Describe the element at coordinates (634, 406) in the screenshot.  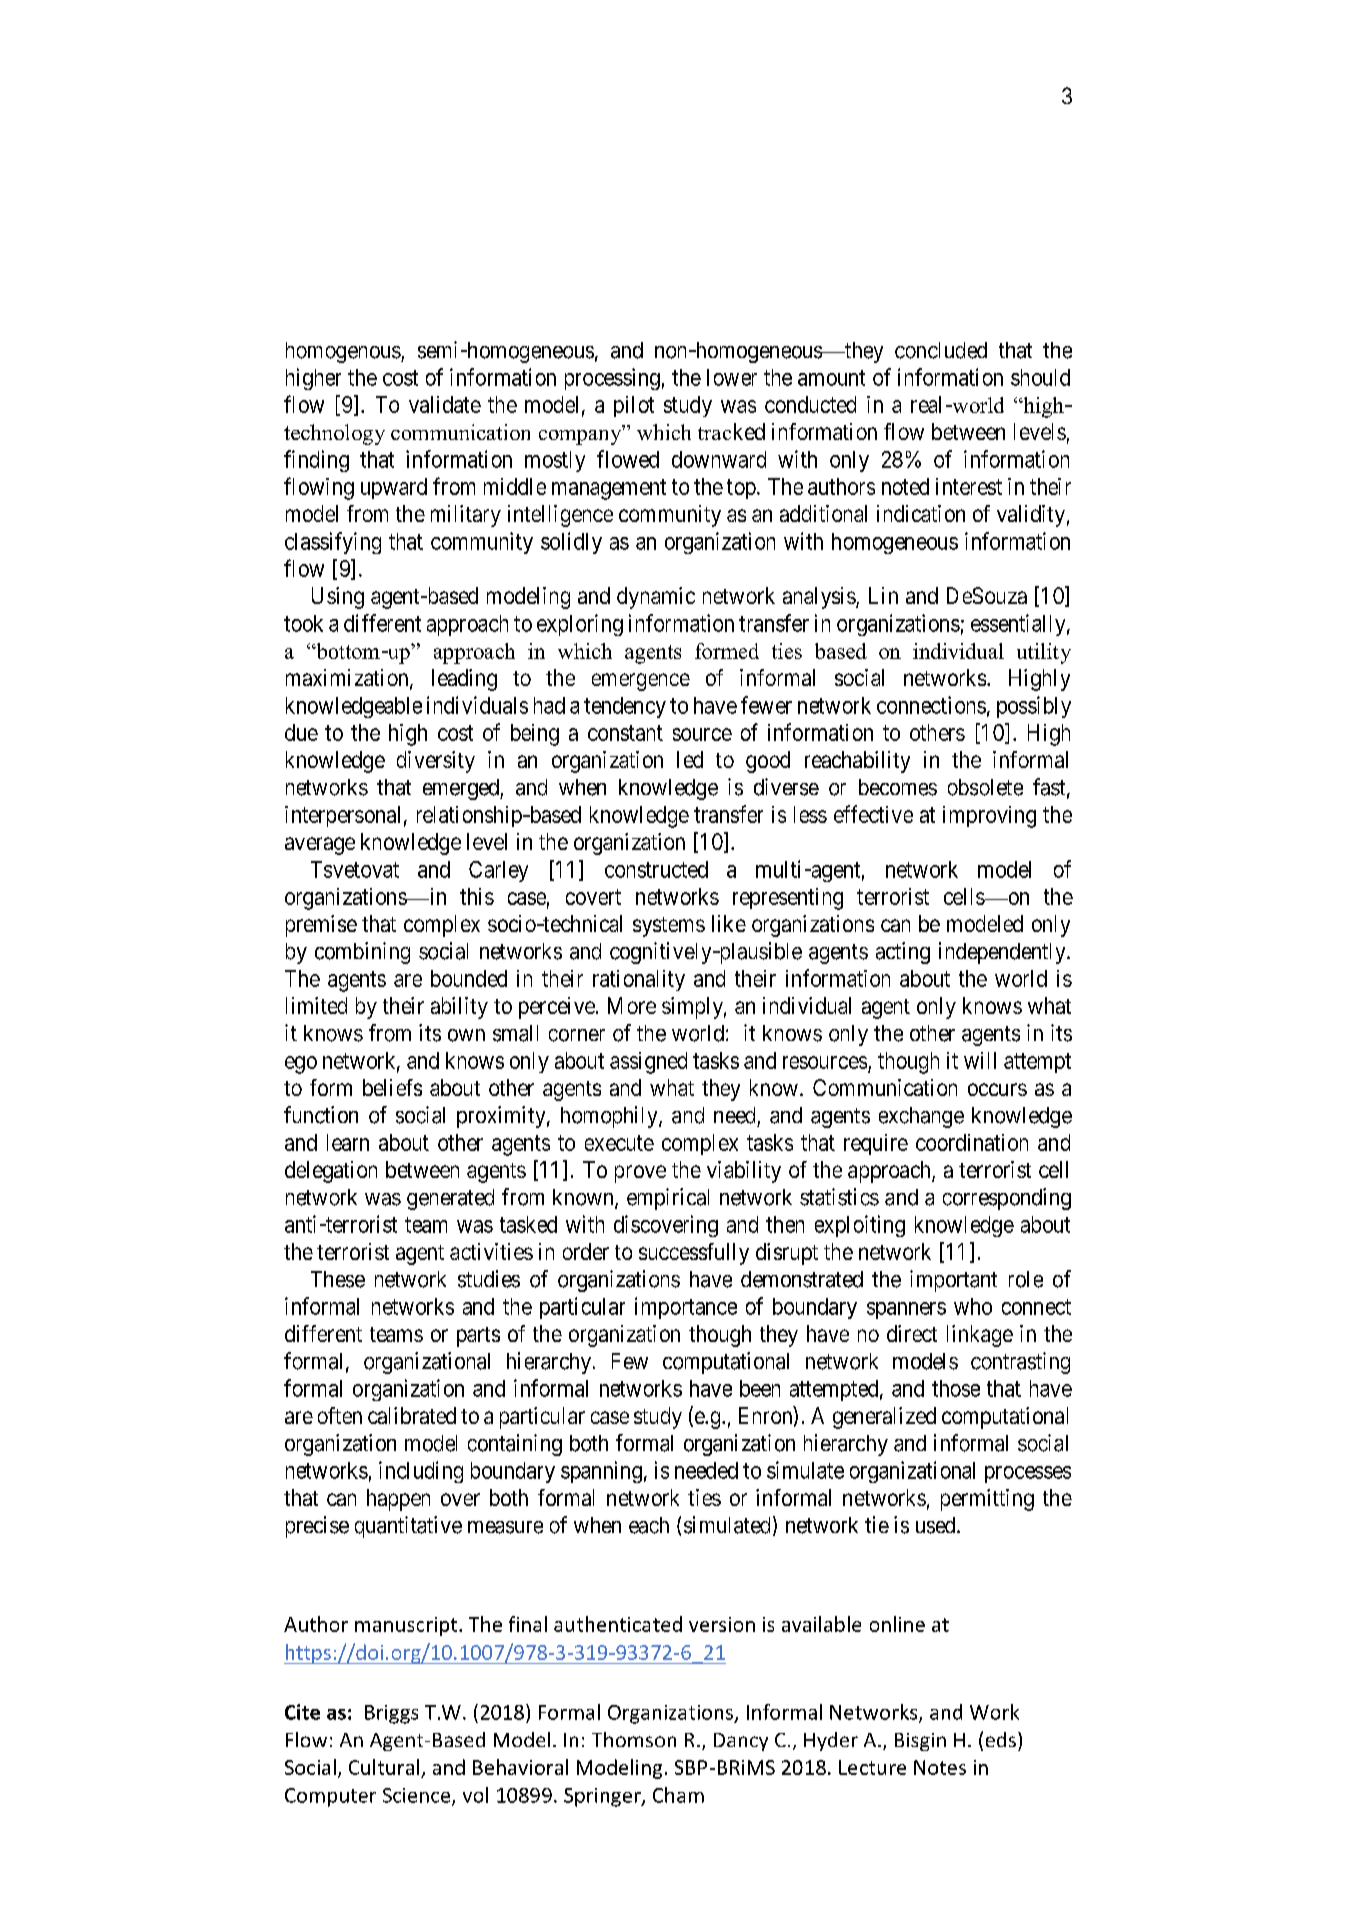
I see `pilot` at that location.
